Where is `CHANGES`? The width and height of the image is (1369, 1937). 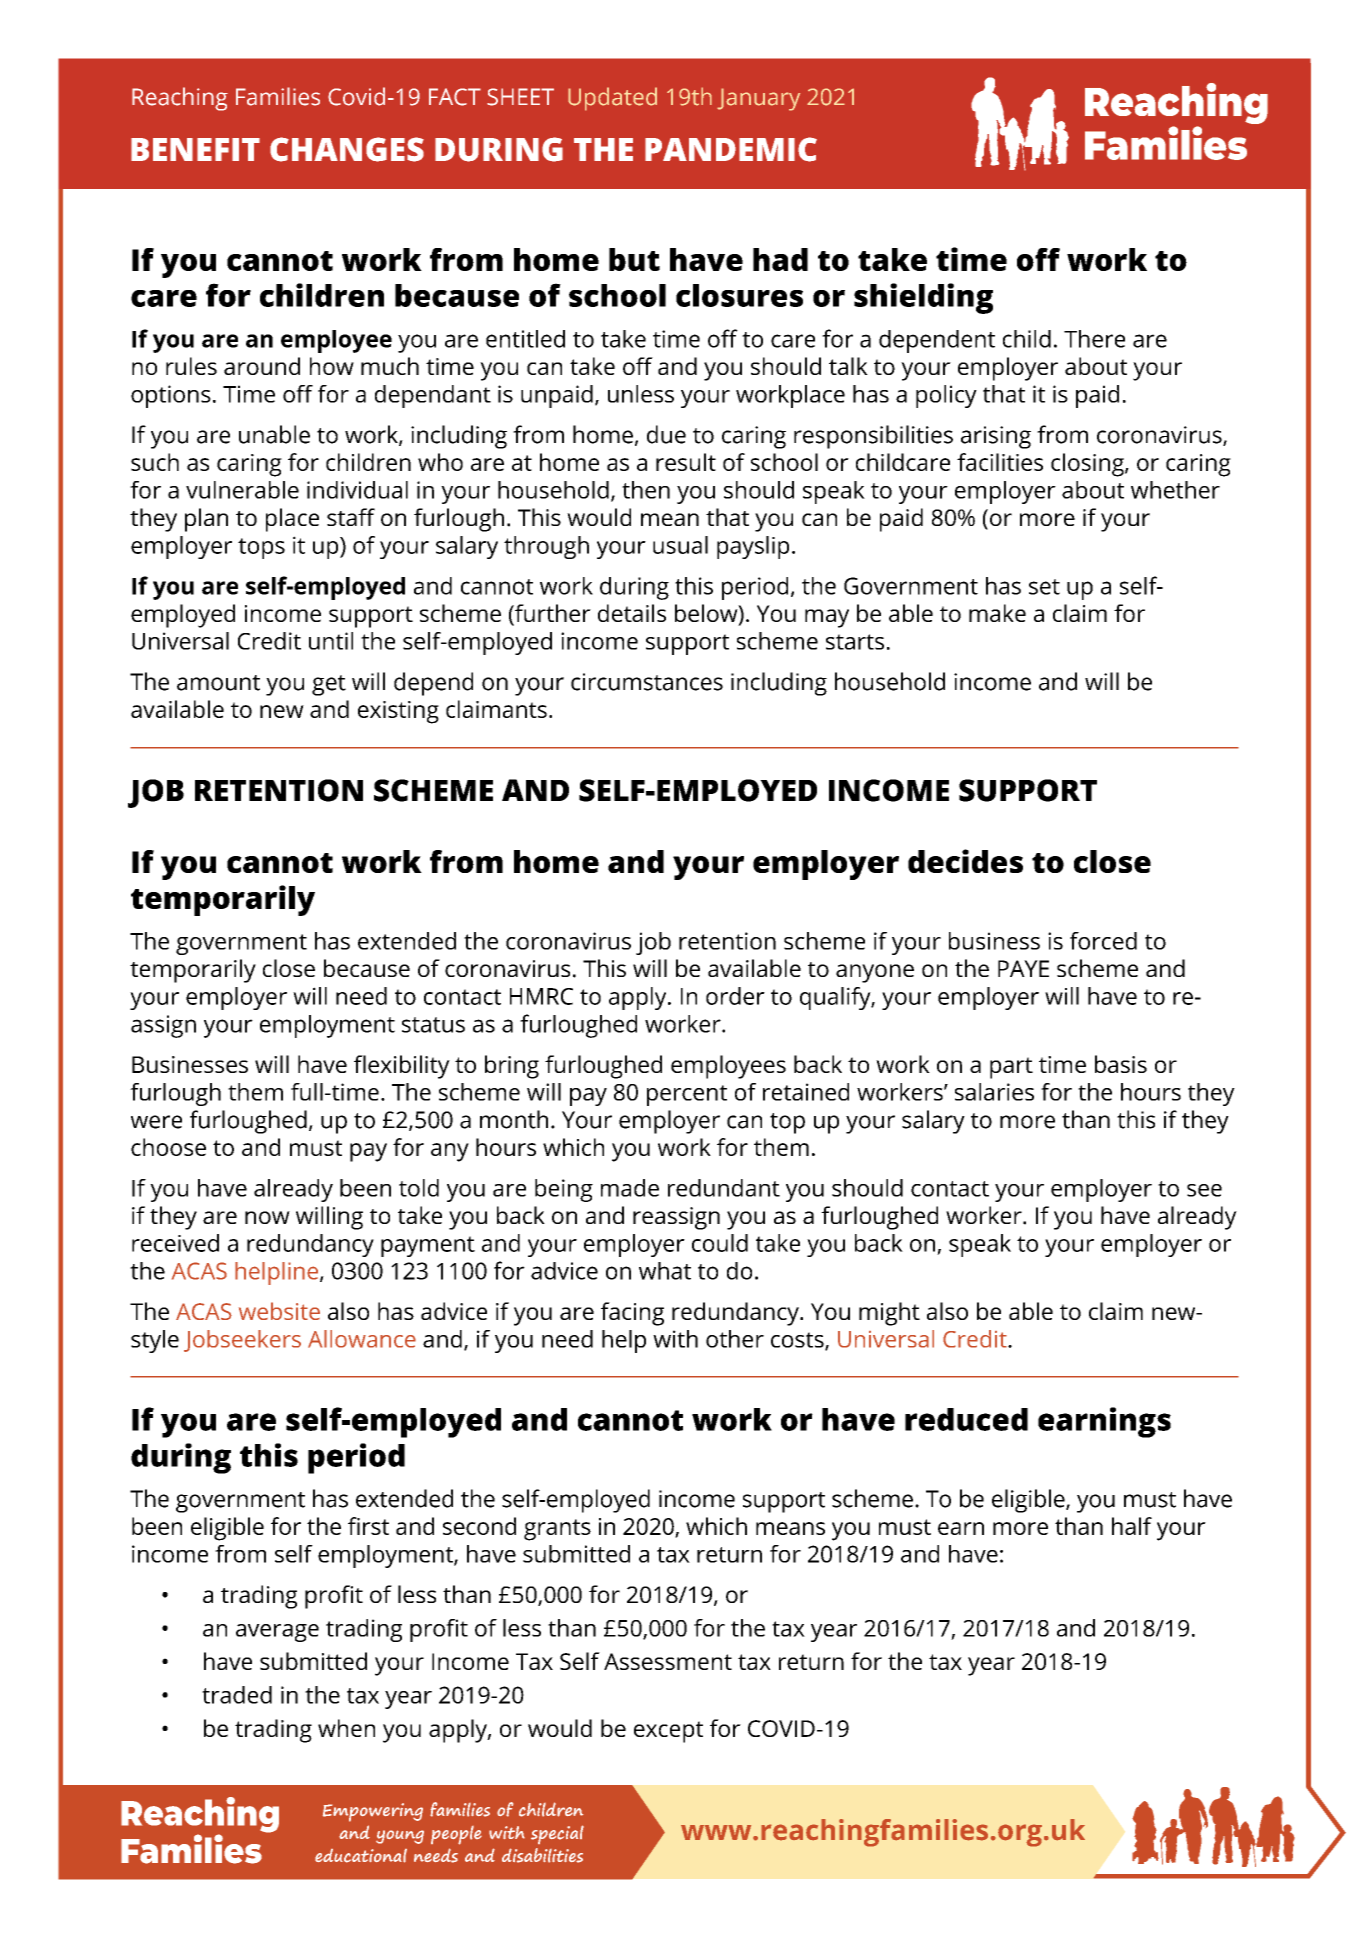 CHANGES is located at coordinates (347, 149).
